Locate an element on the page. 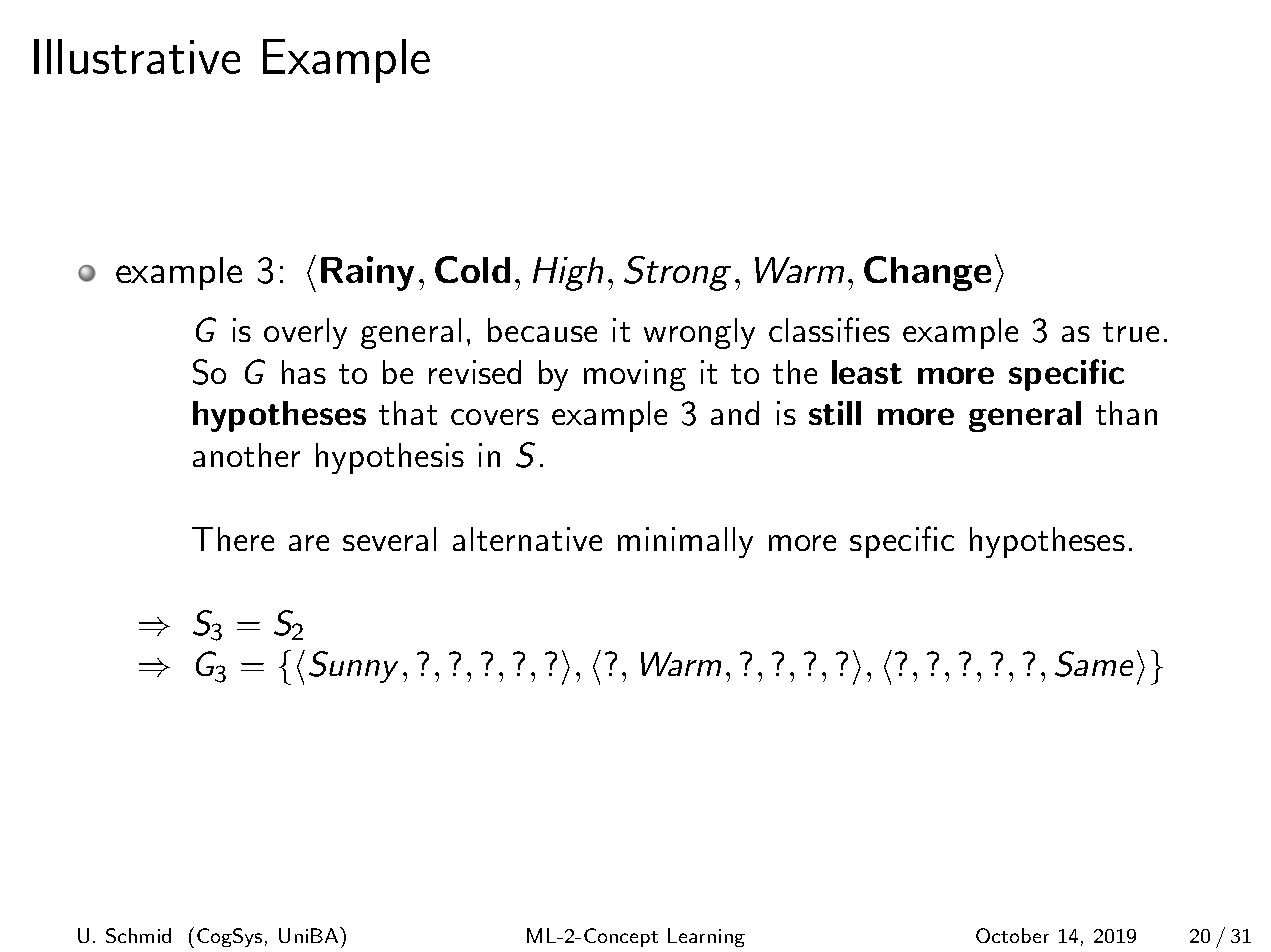 The image size is (1271, 952). Schmid is located at coordinates (138, 935).
